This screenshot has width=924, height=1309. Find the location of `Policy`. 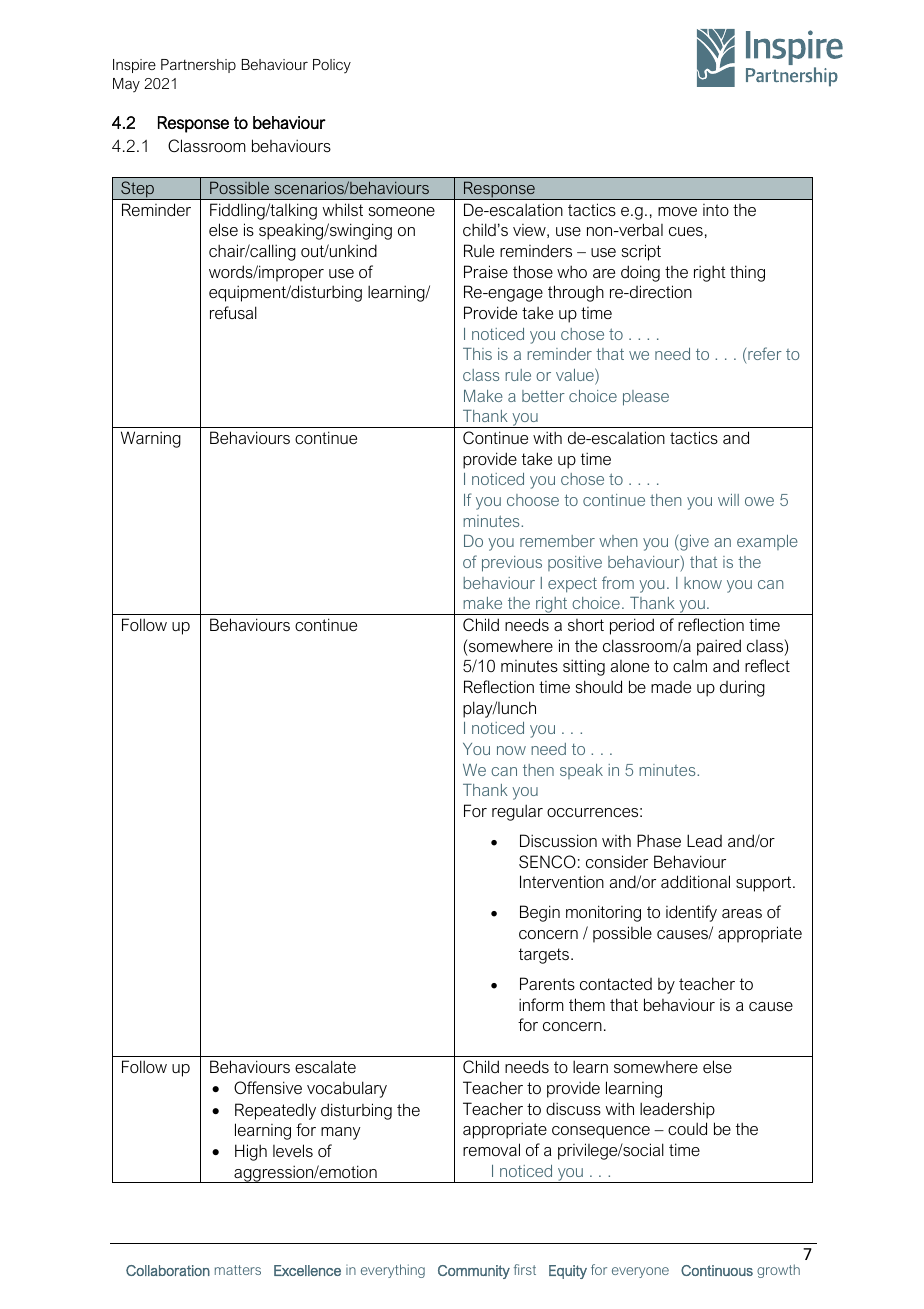

Policy is located at coordinates (332, 66).
